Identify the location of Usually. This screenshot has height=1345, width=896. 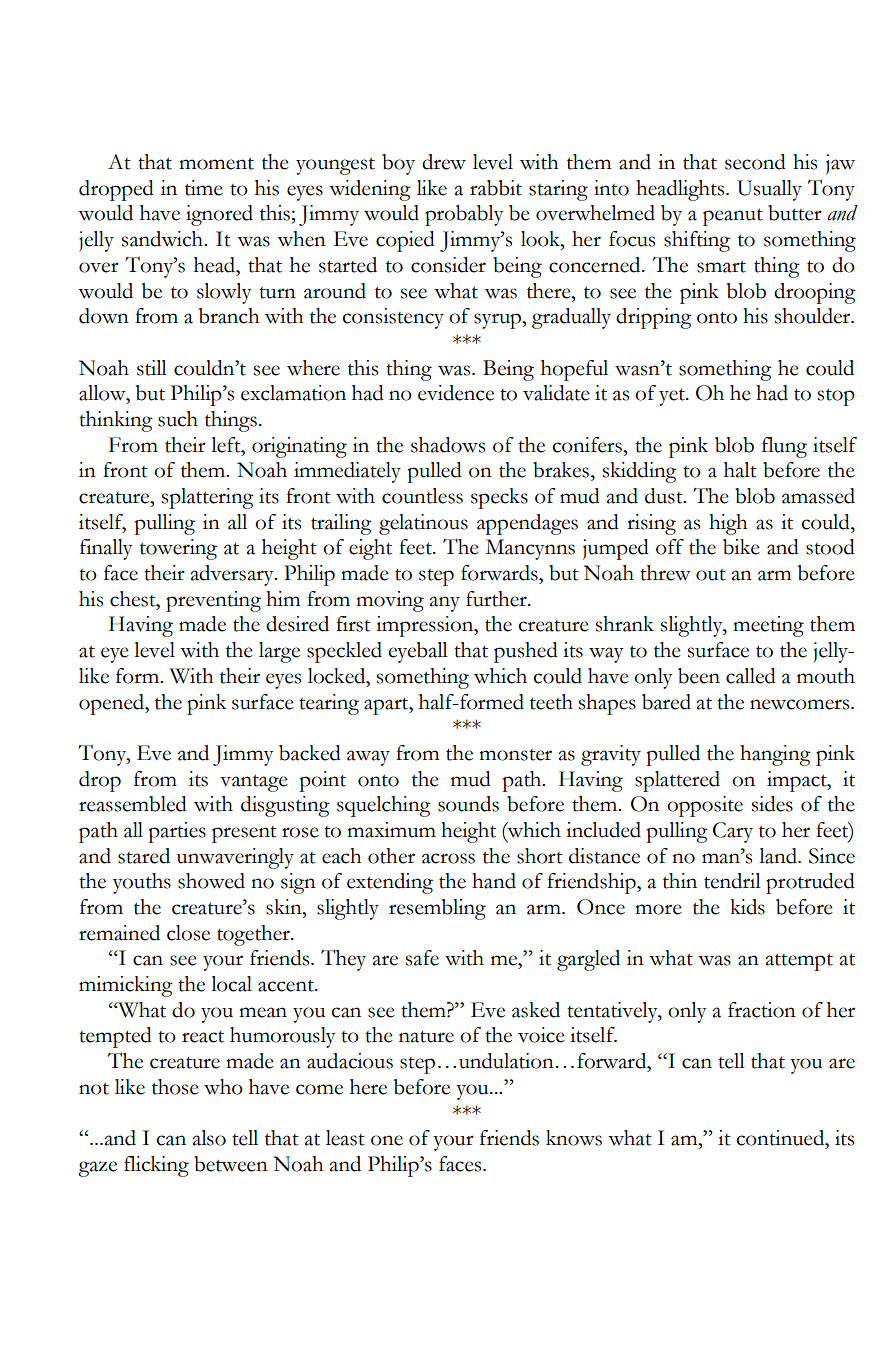
(769, 190).
